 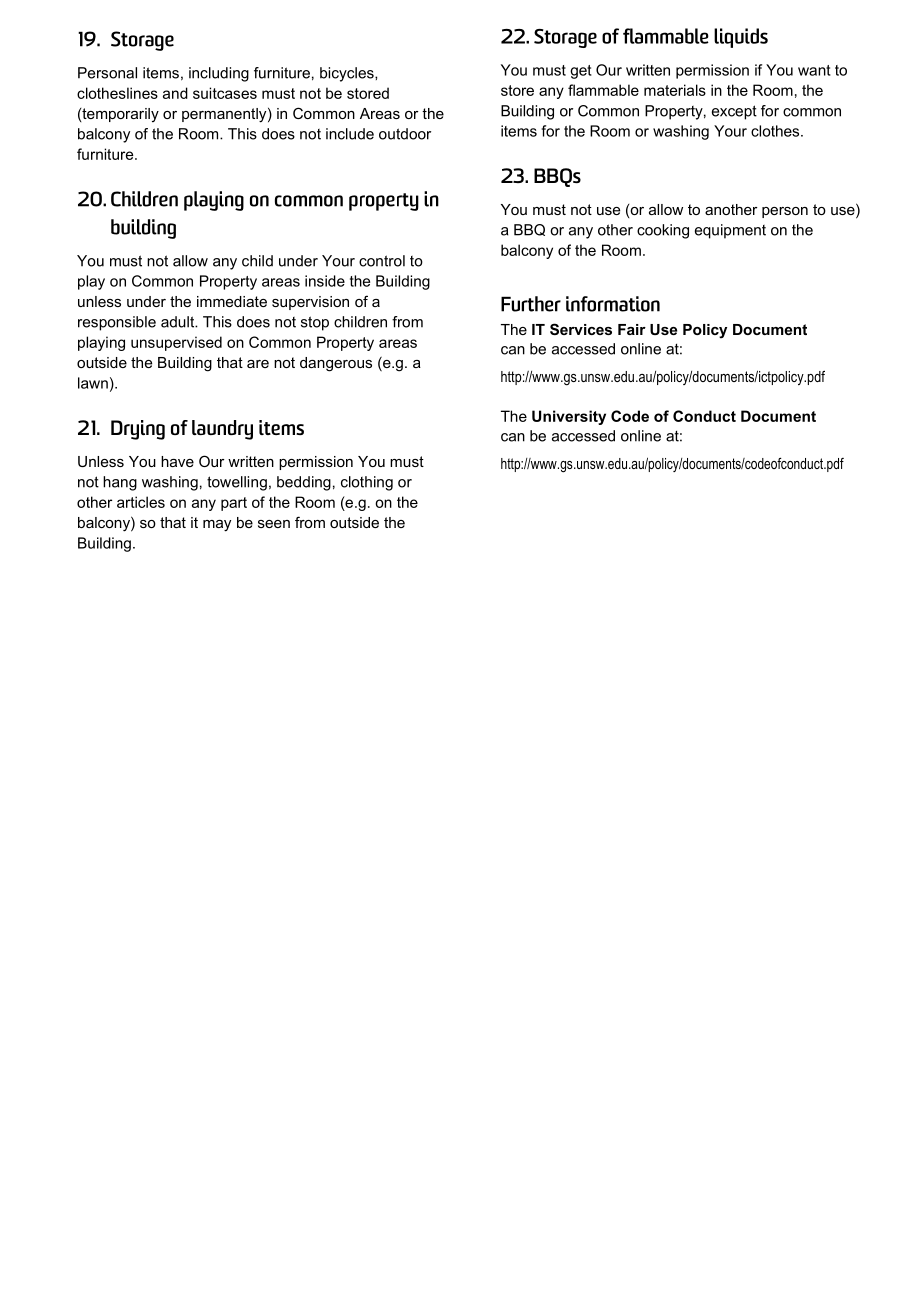 What do you see at coordinates (232, 301) in the screenshot?
I see `immediate` at bounding box center [232, 301].
